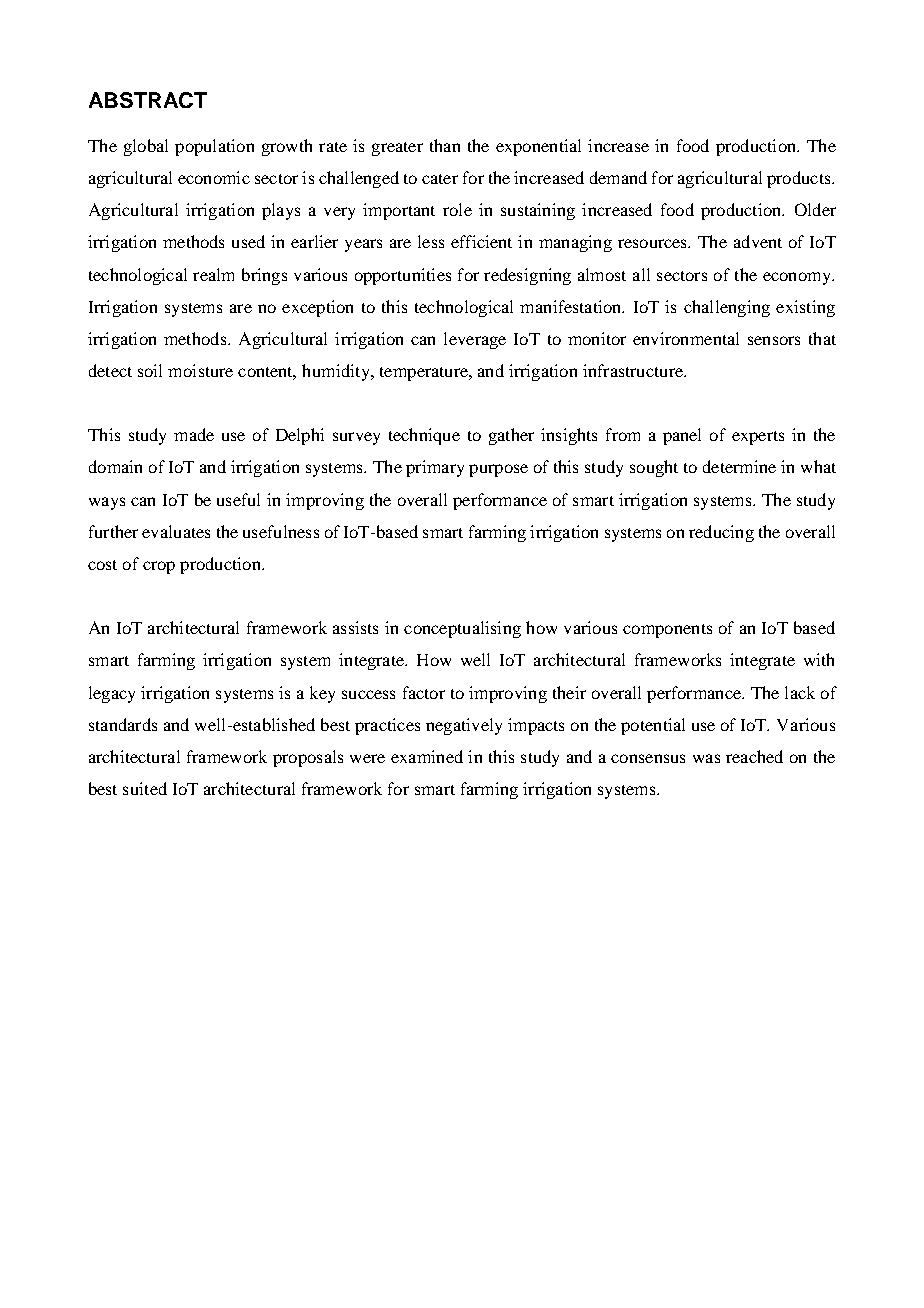  I want to click on made, so click(194, 434).
